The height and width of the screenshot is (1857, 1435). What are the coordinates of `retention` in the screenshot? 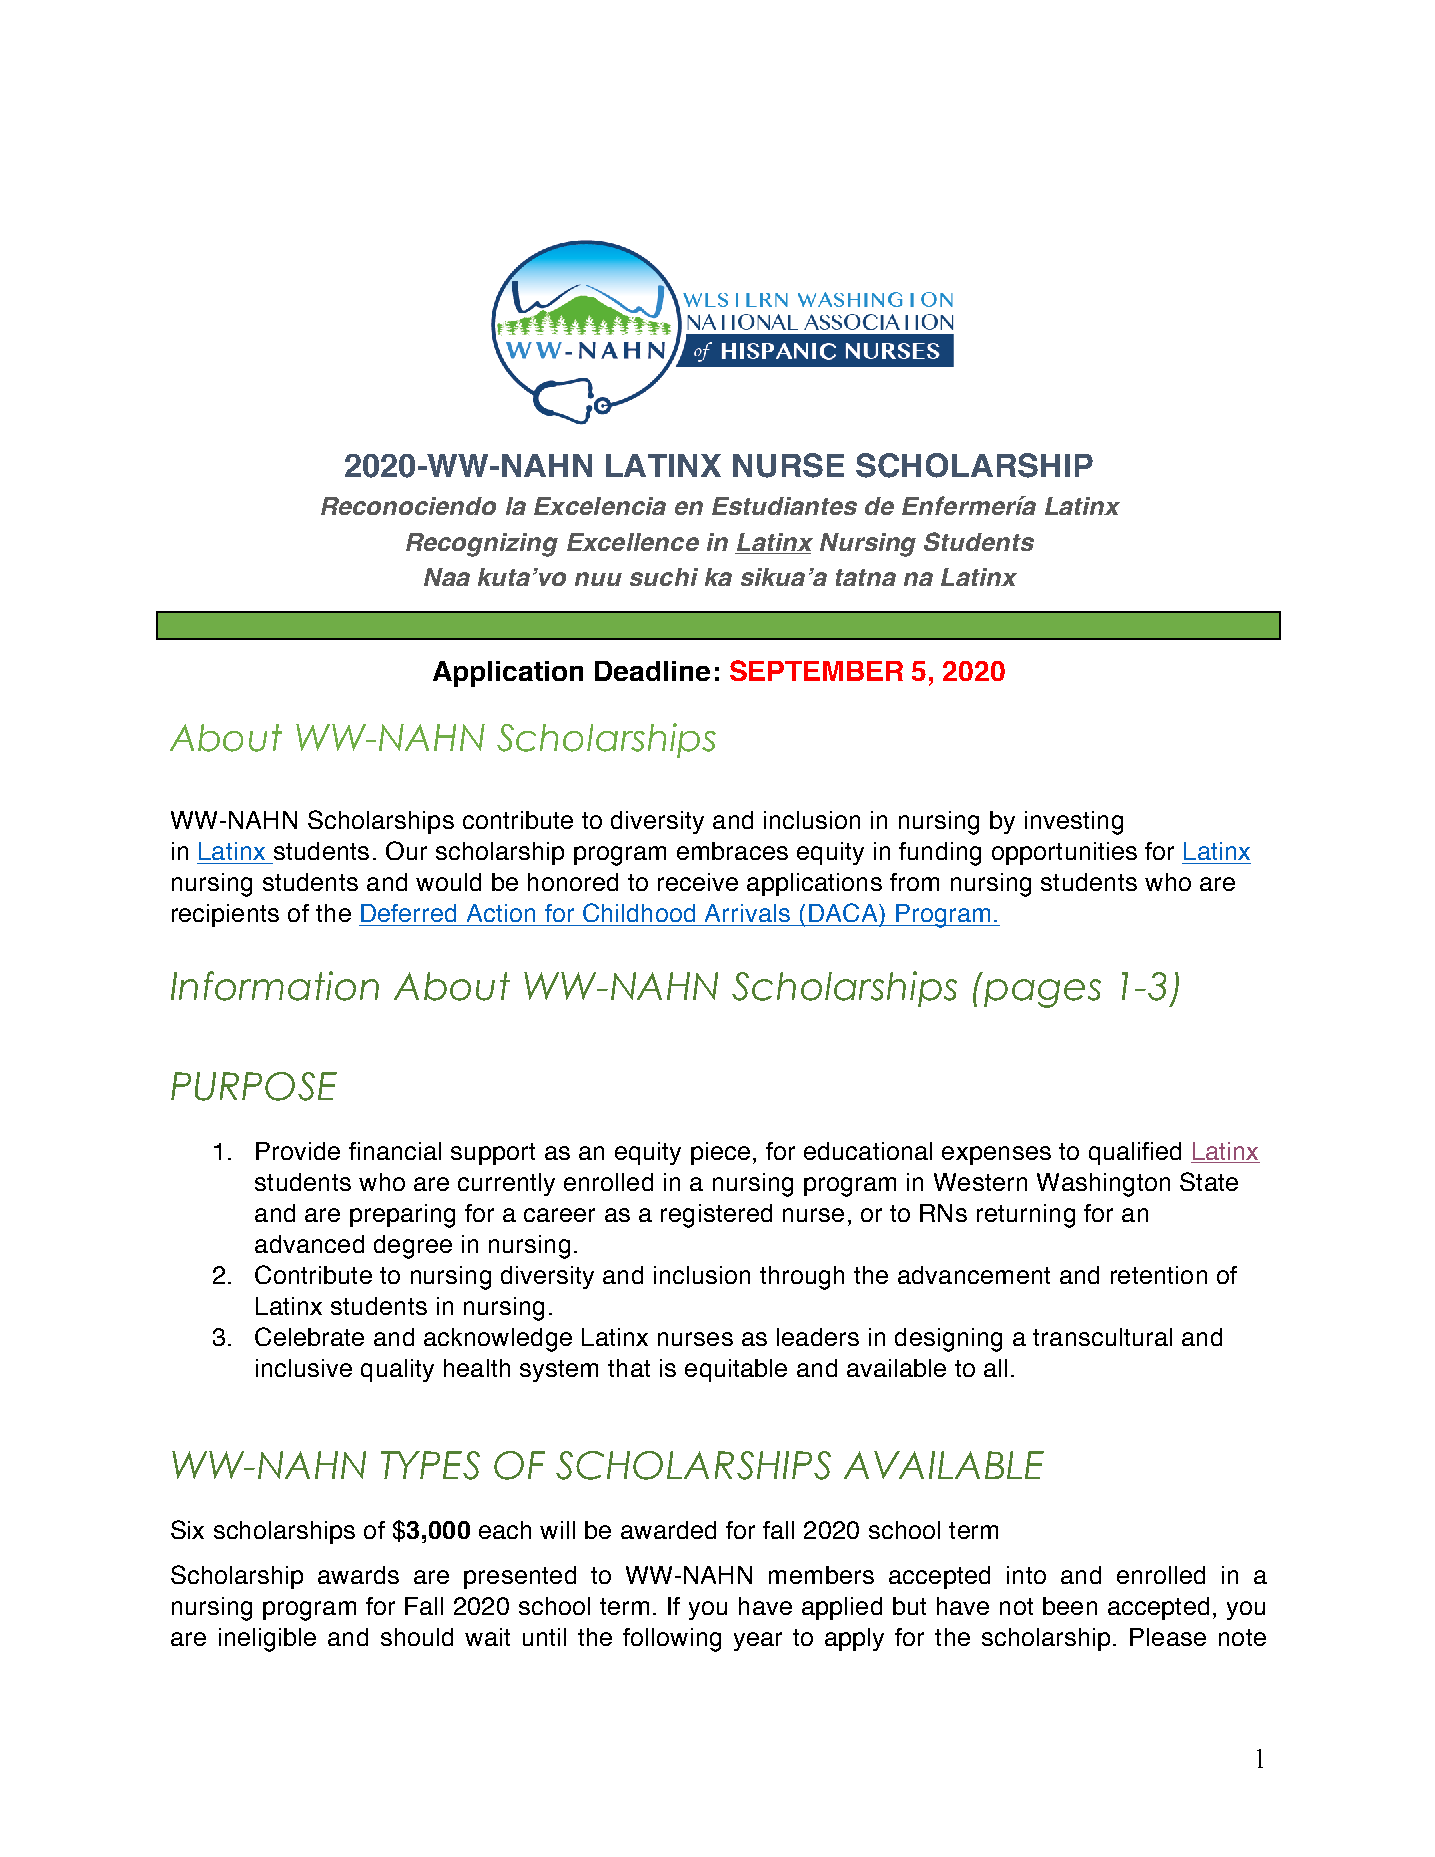 It's located at (1159, 1275).
